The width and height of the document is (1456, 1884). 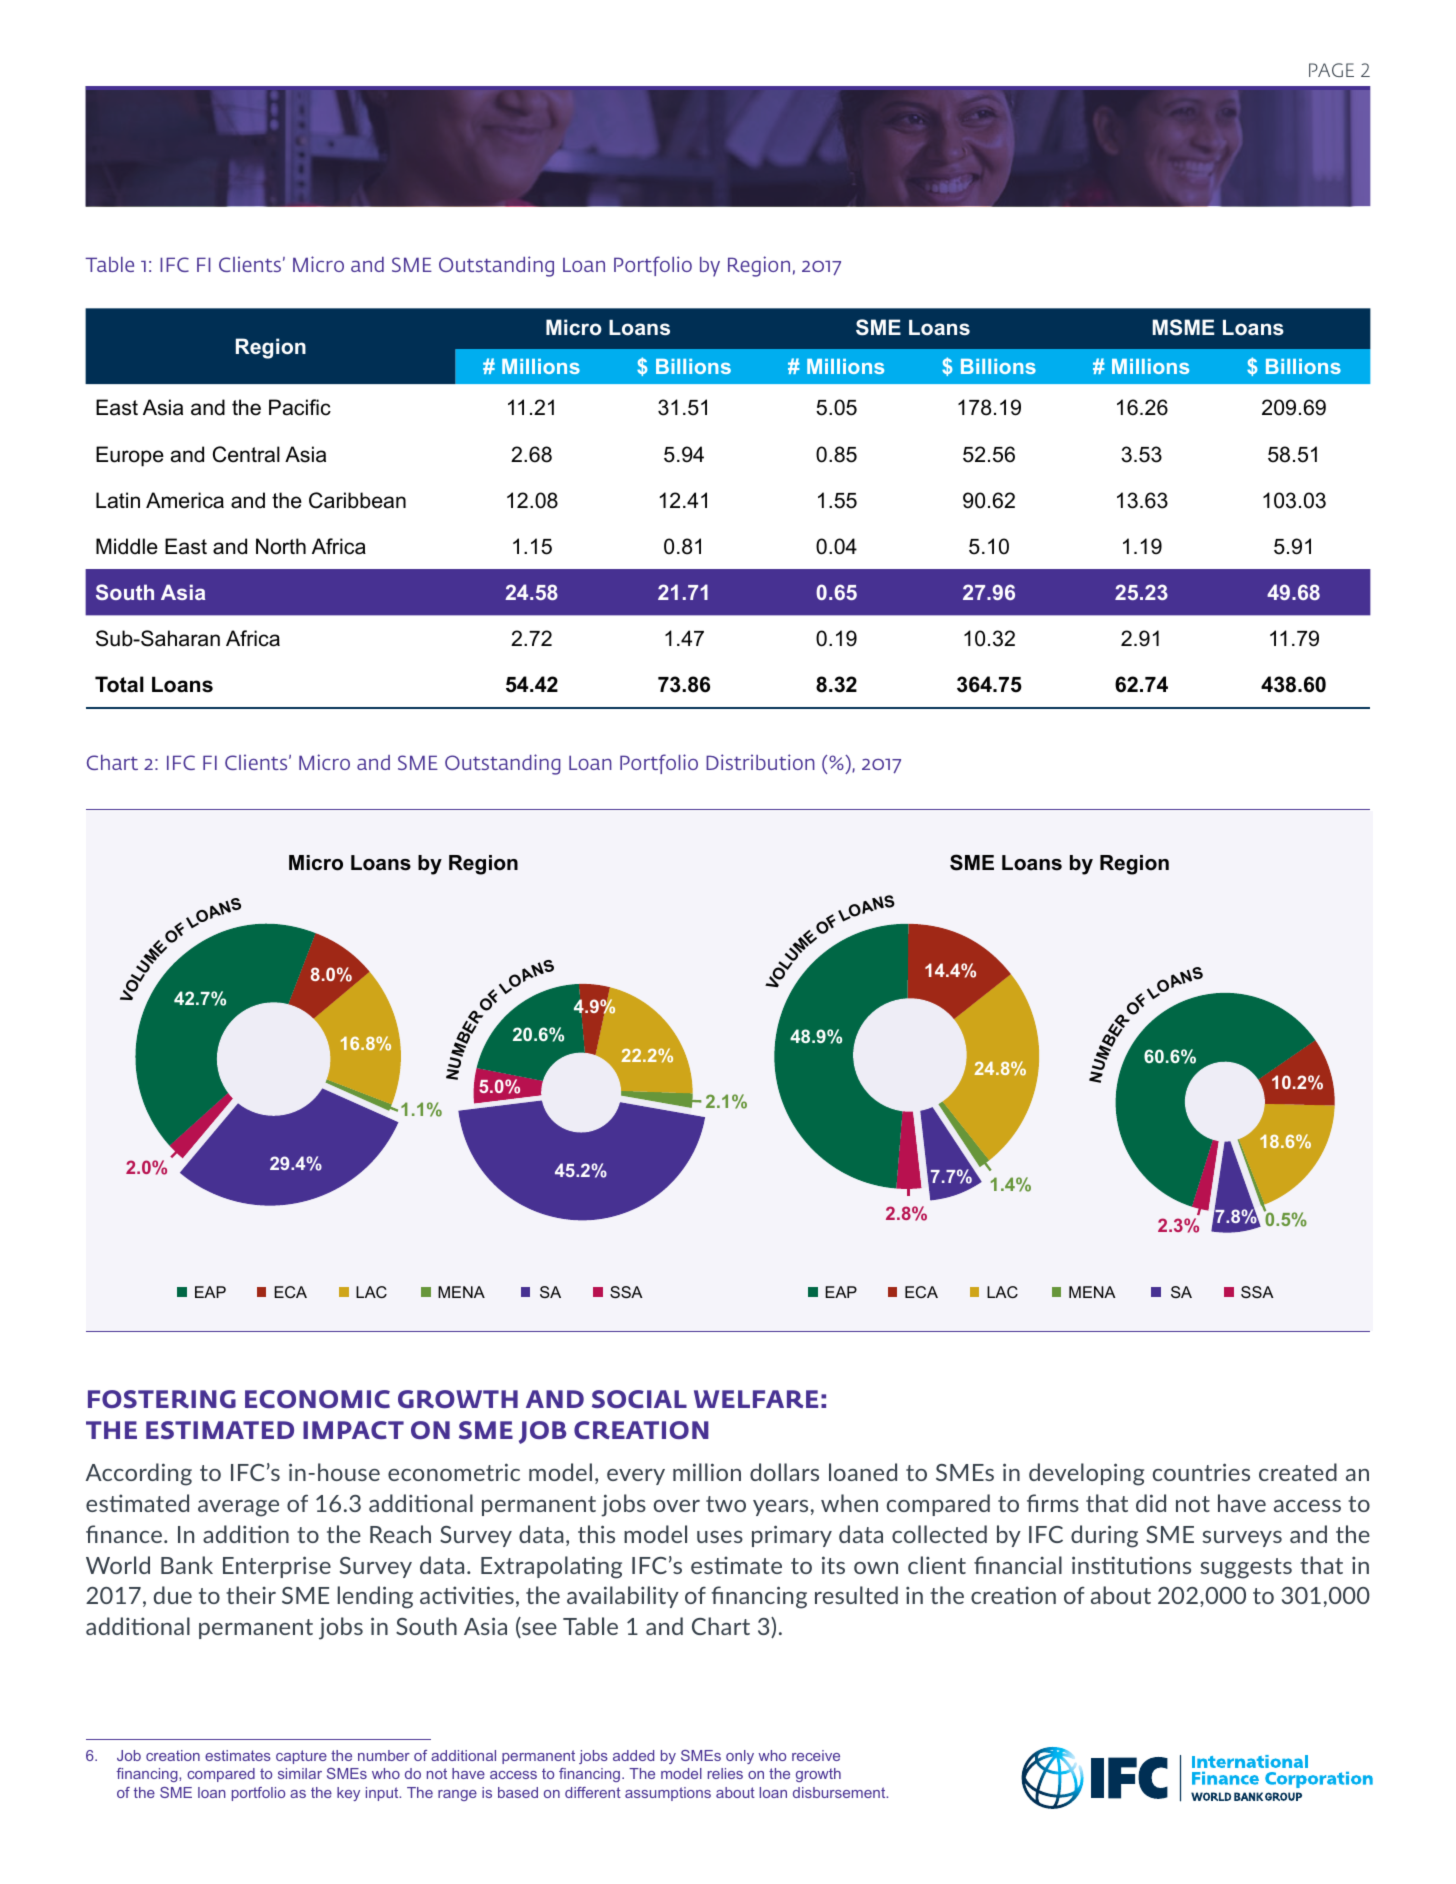 I want to click on SOCIAL, so click(x=639, y=1399).
